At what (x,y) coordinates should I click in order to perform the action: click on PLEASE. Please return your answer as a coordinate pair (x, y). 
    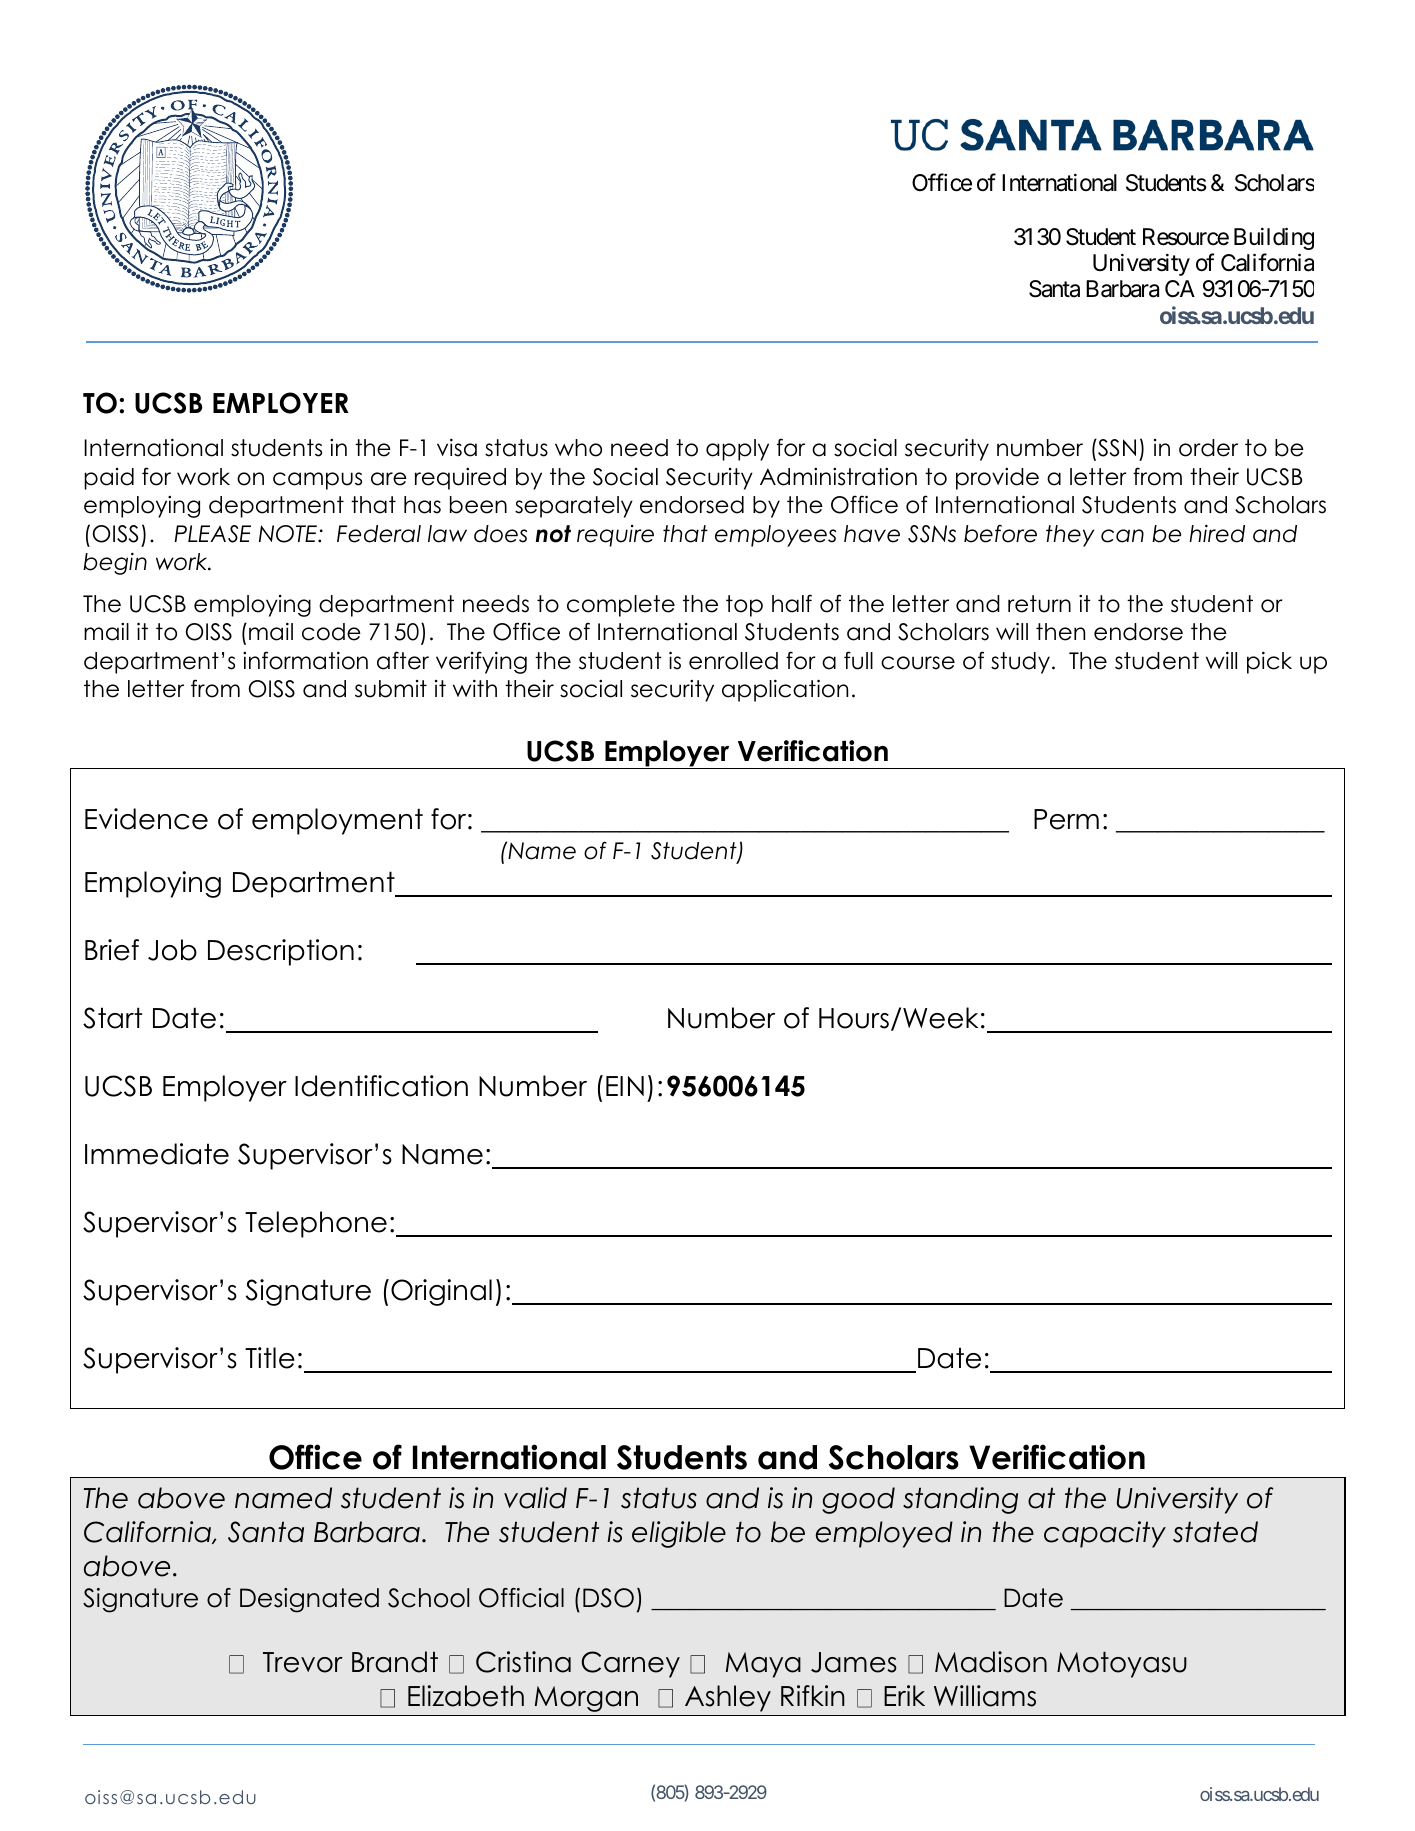
    Looking at the image, I should click on (212, 534).
